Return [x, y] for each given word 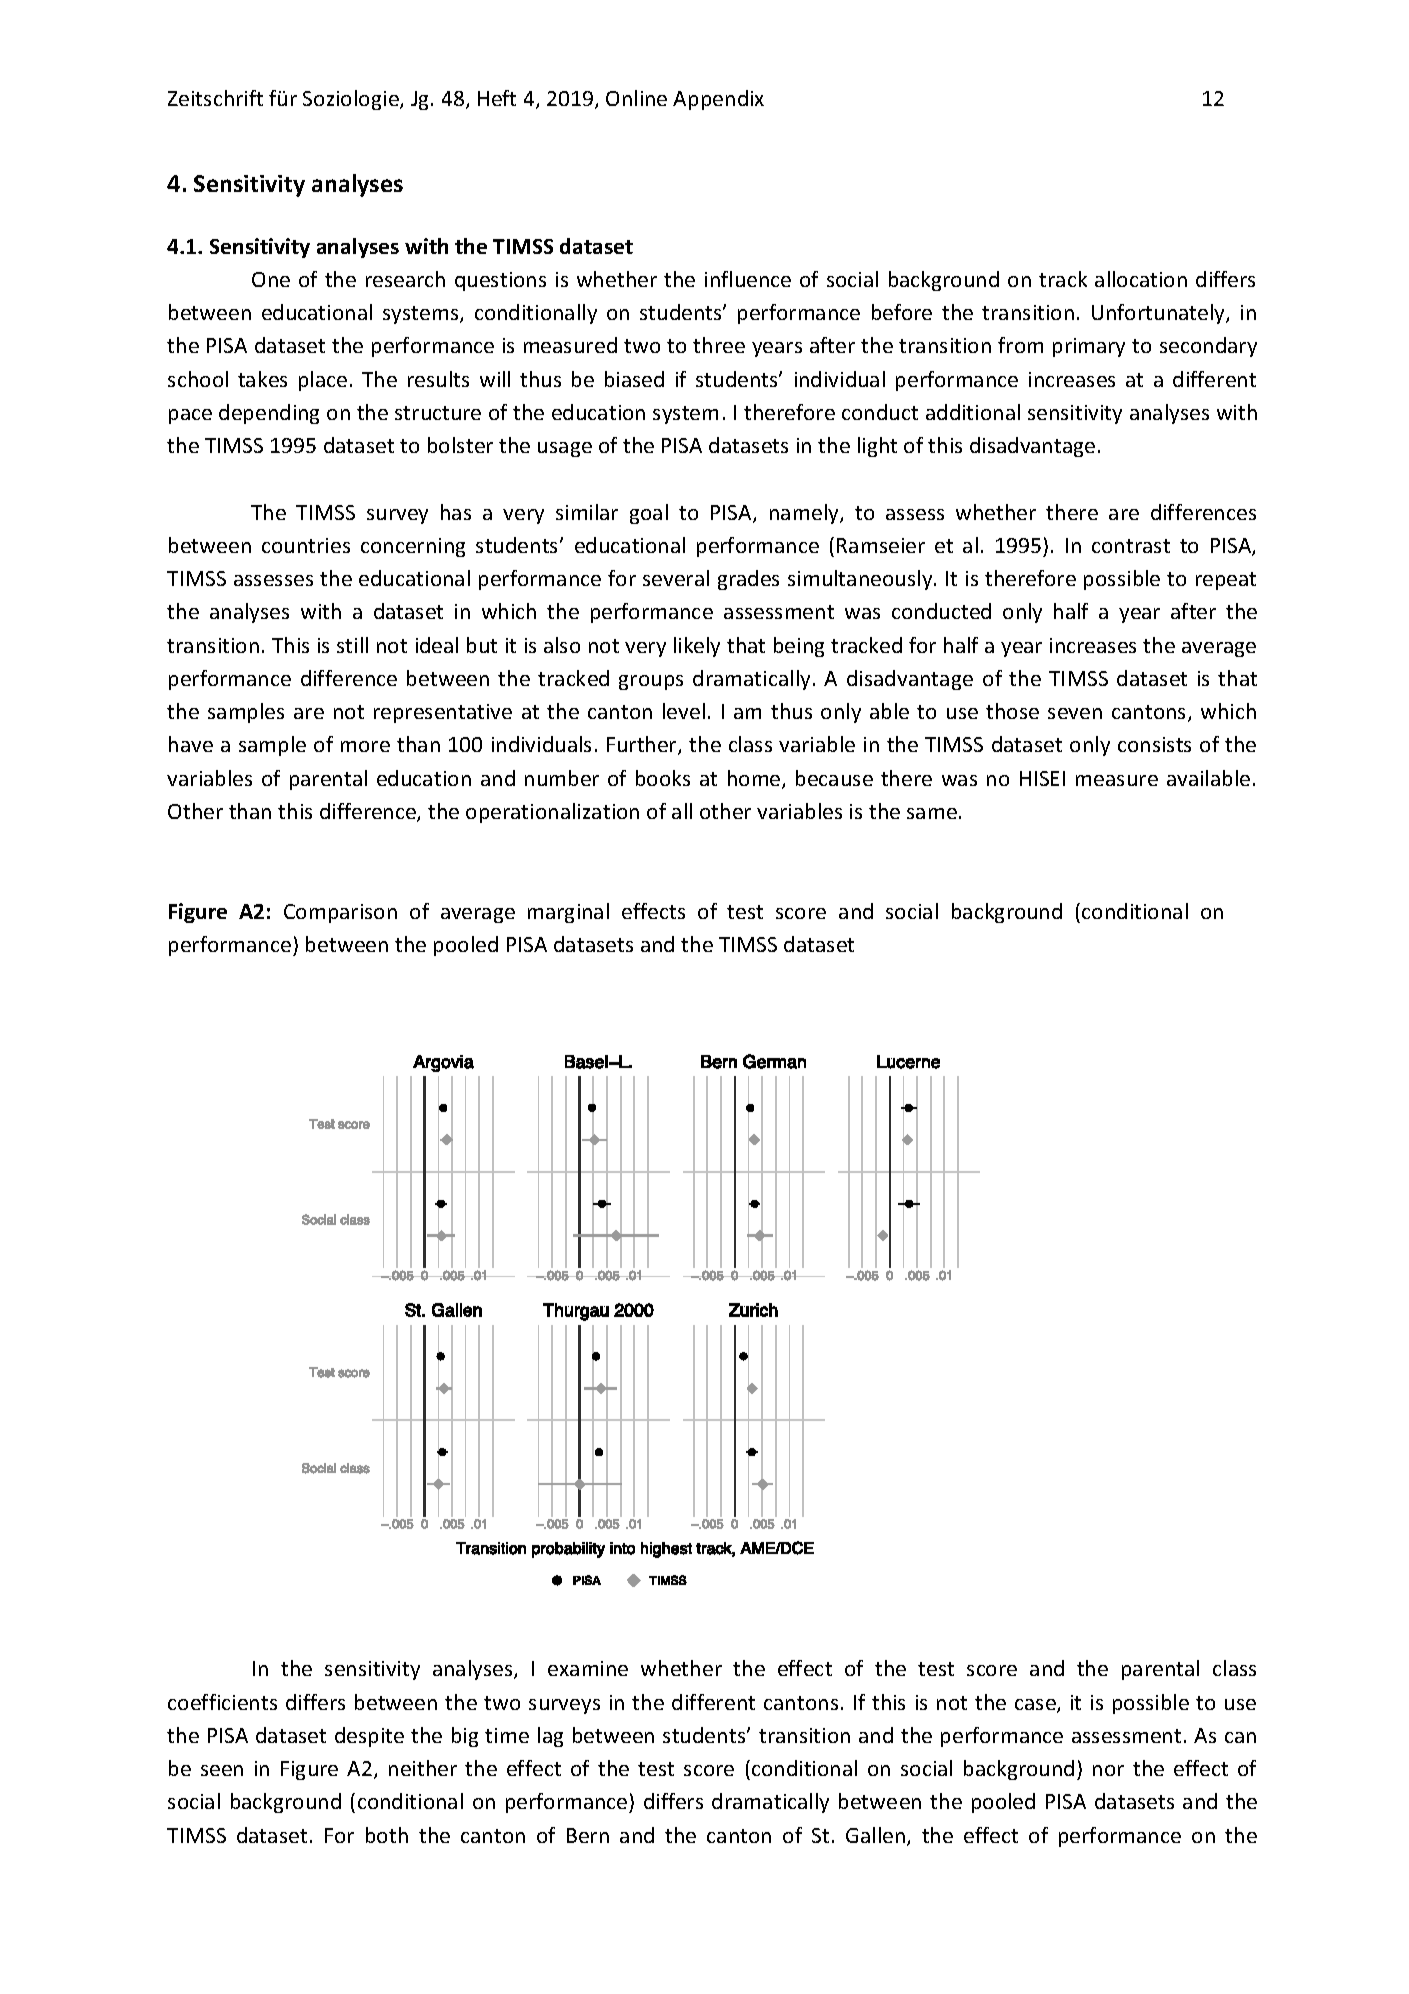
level [684, 711]
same [932, 813]
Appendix [718, 100]
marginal [568, 913]
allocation [1141, 279]
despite [369, 1737]
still [352, 645]
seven [1075, 713]
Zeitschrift [215, 98]
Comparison [340, 913]
